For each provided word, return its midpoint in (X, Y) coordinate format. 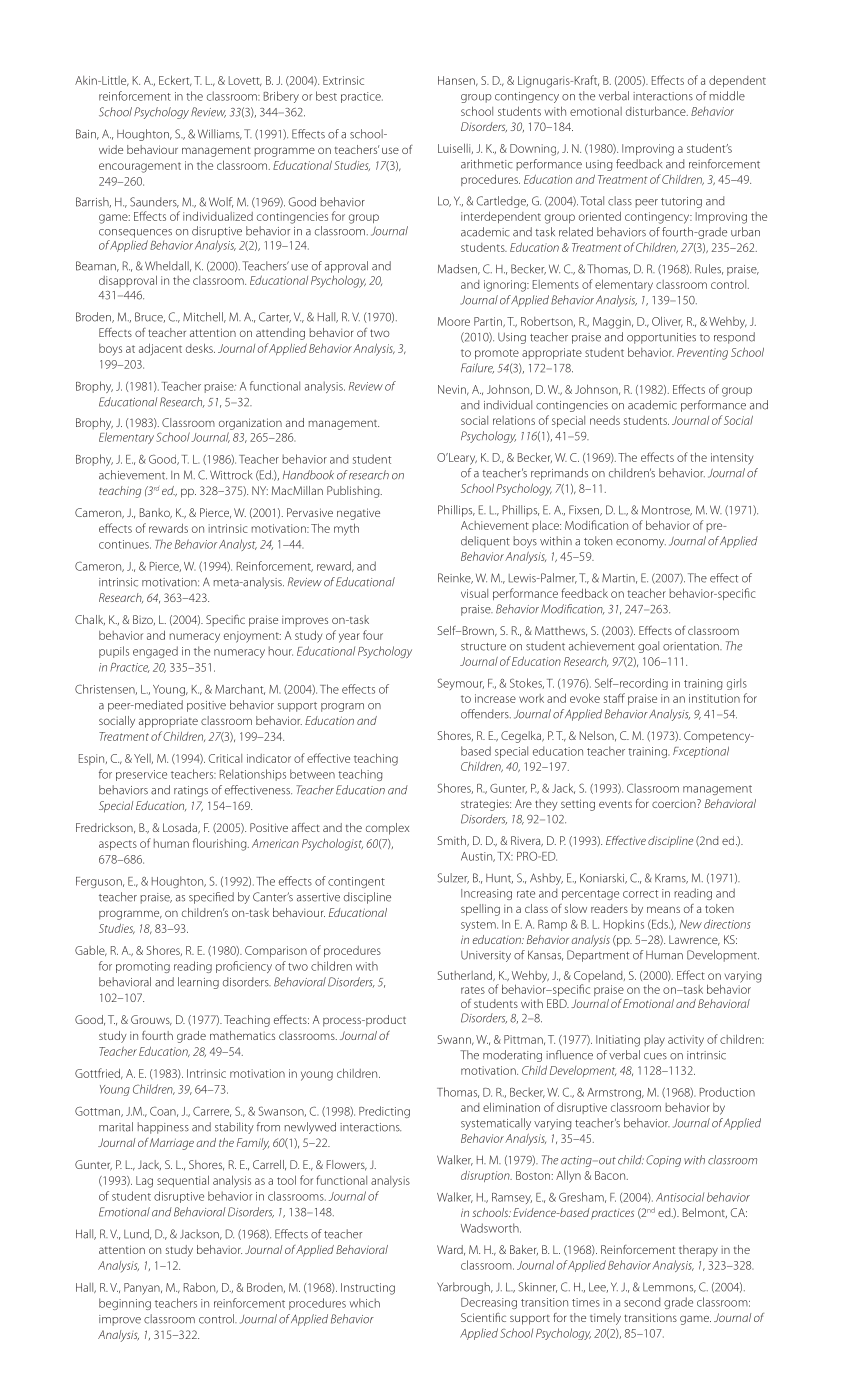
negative (358, 514)
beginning (125, 1304)
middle (727, 96)
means (663, 909)
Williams (220, 134)
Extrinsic (343, 80)
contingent (356, 882)
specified (211, 898)
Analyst (238, 545)
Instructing (368, 1289)
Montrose (667, 510)
